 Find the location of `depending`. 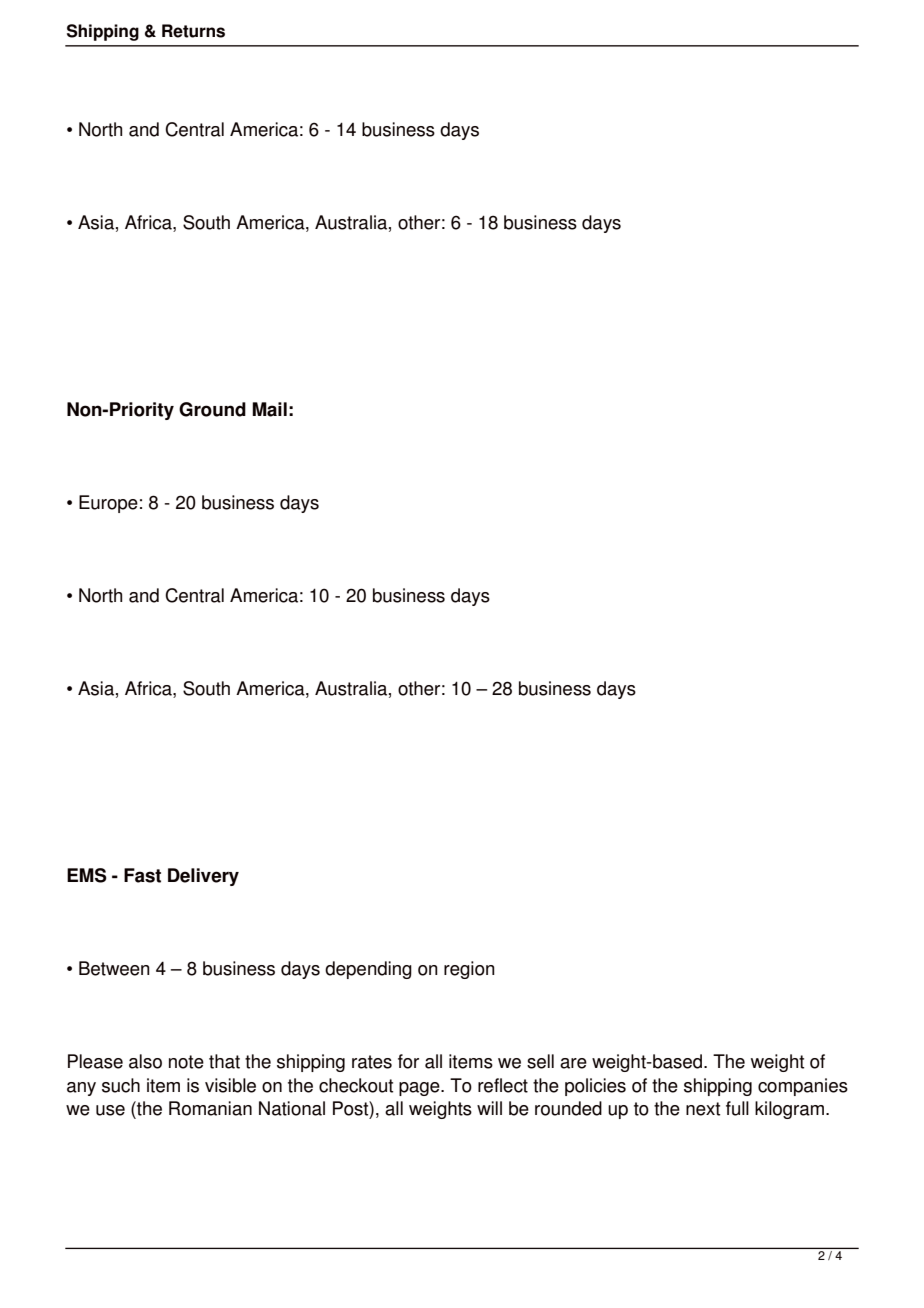

depending is located at coordinates (368, 970).
